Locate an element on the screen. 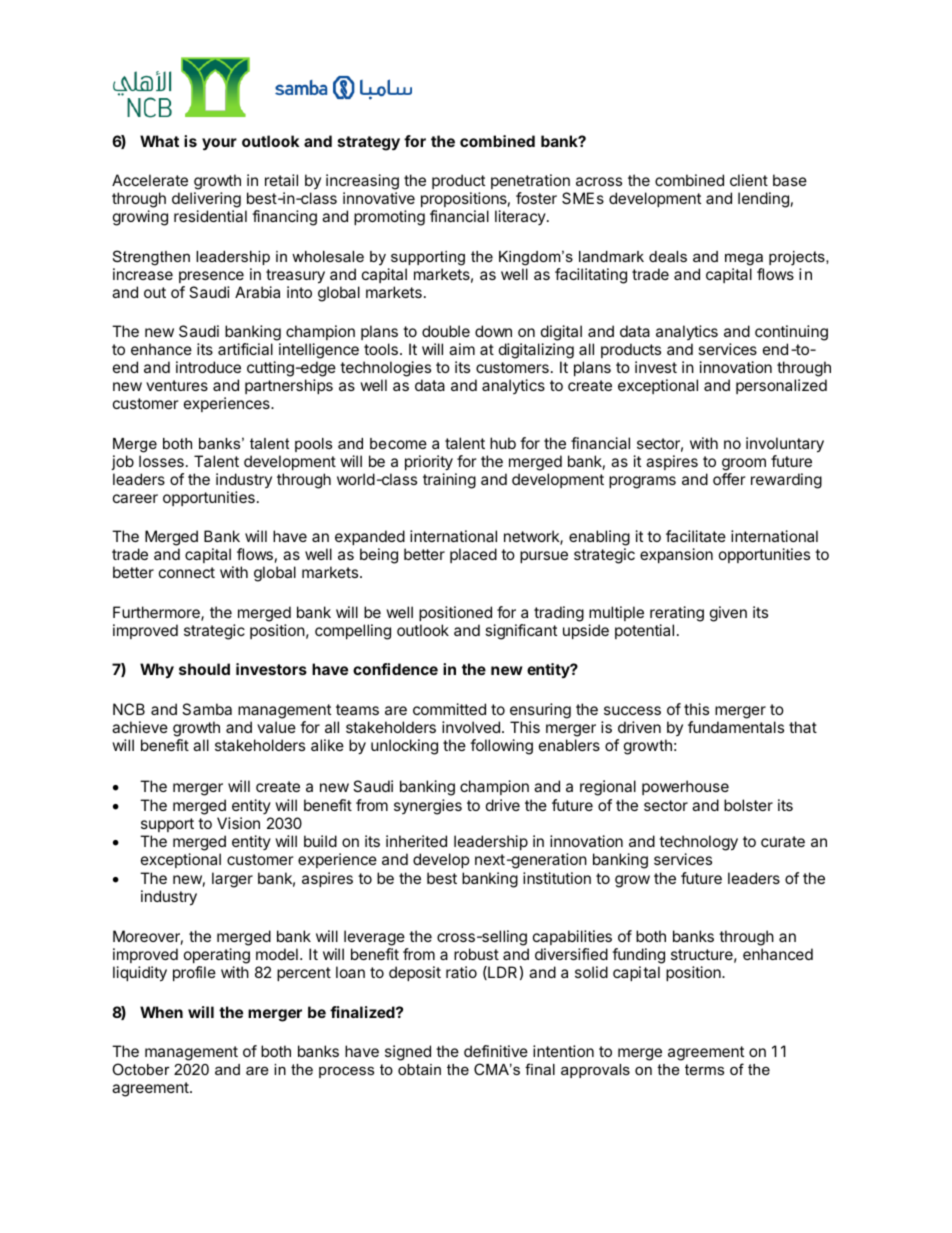  foster is located at coordinates (536, 198).
